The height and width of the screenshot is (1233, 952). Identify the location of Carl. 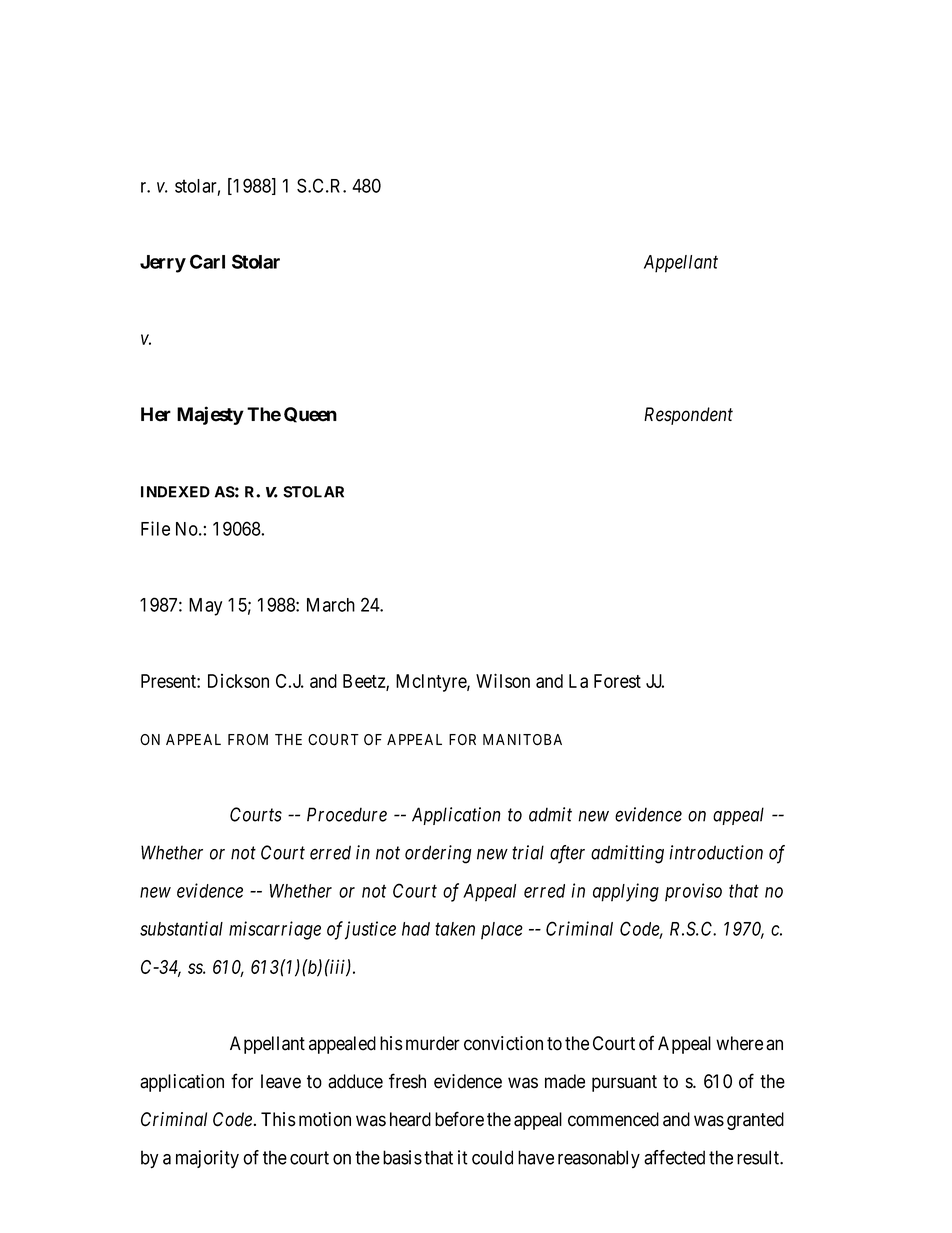
(207, 261).
